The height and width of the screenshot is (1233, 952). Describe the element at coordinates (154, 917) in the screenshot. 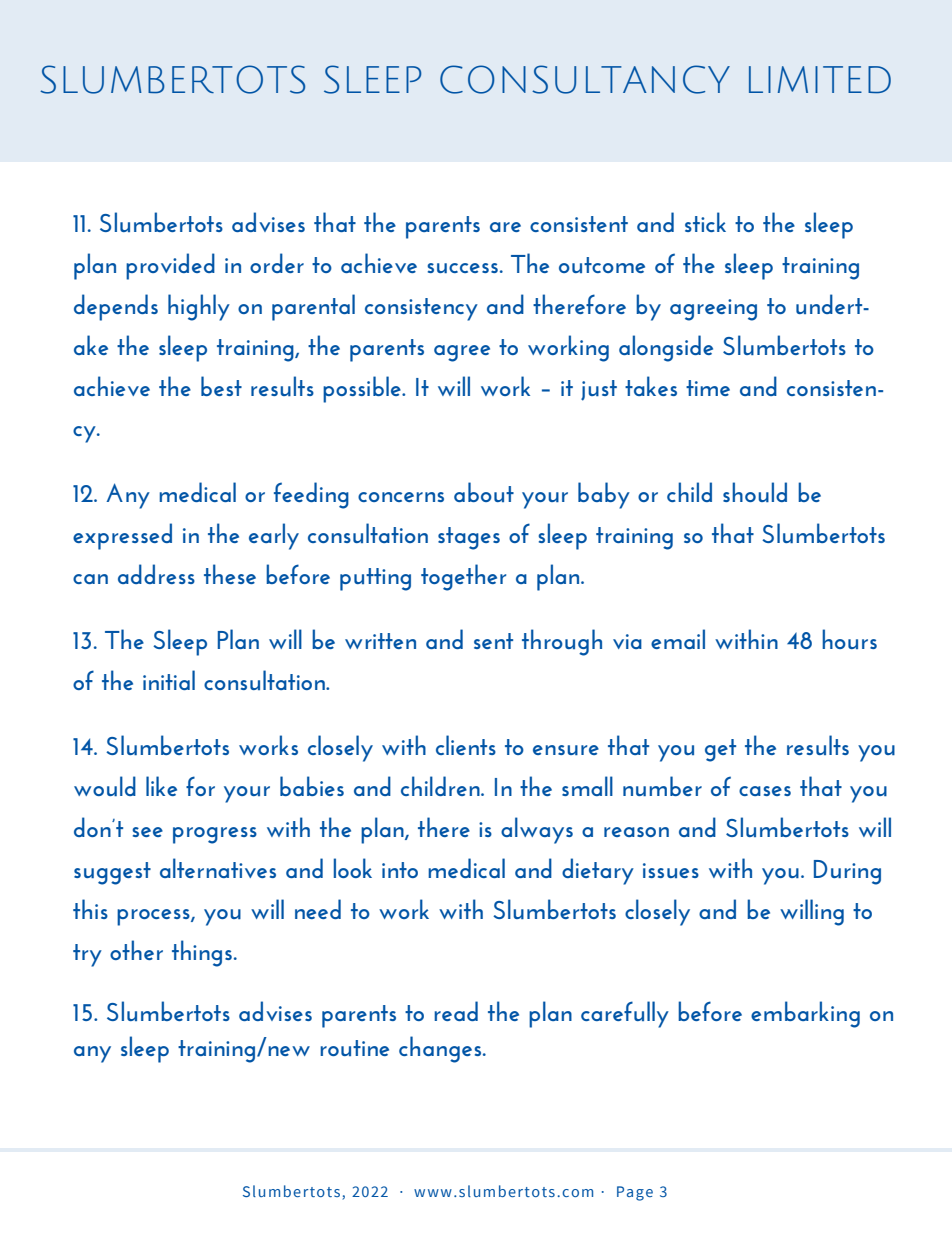

I see `process` at that location.
